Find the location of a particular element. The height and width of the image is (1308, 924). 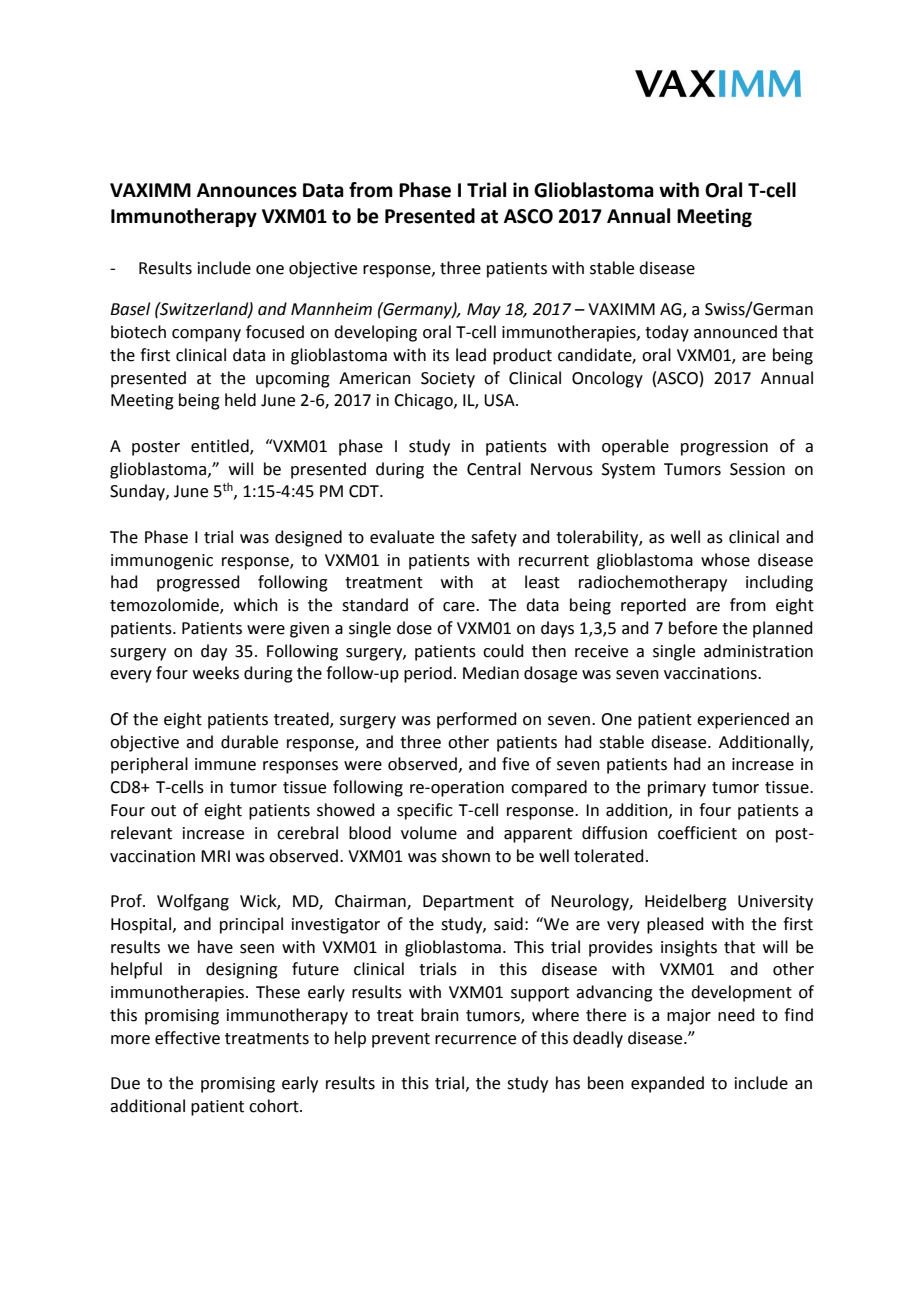

May is located at coordinates (484, 311).
